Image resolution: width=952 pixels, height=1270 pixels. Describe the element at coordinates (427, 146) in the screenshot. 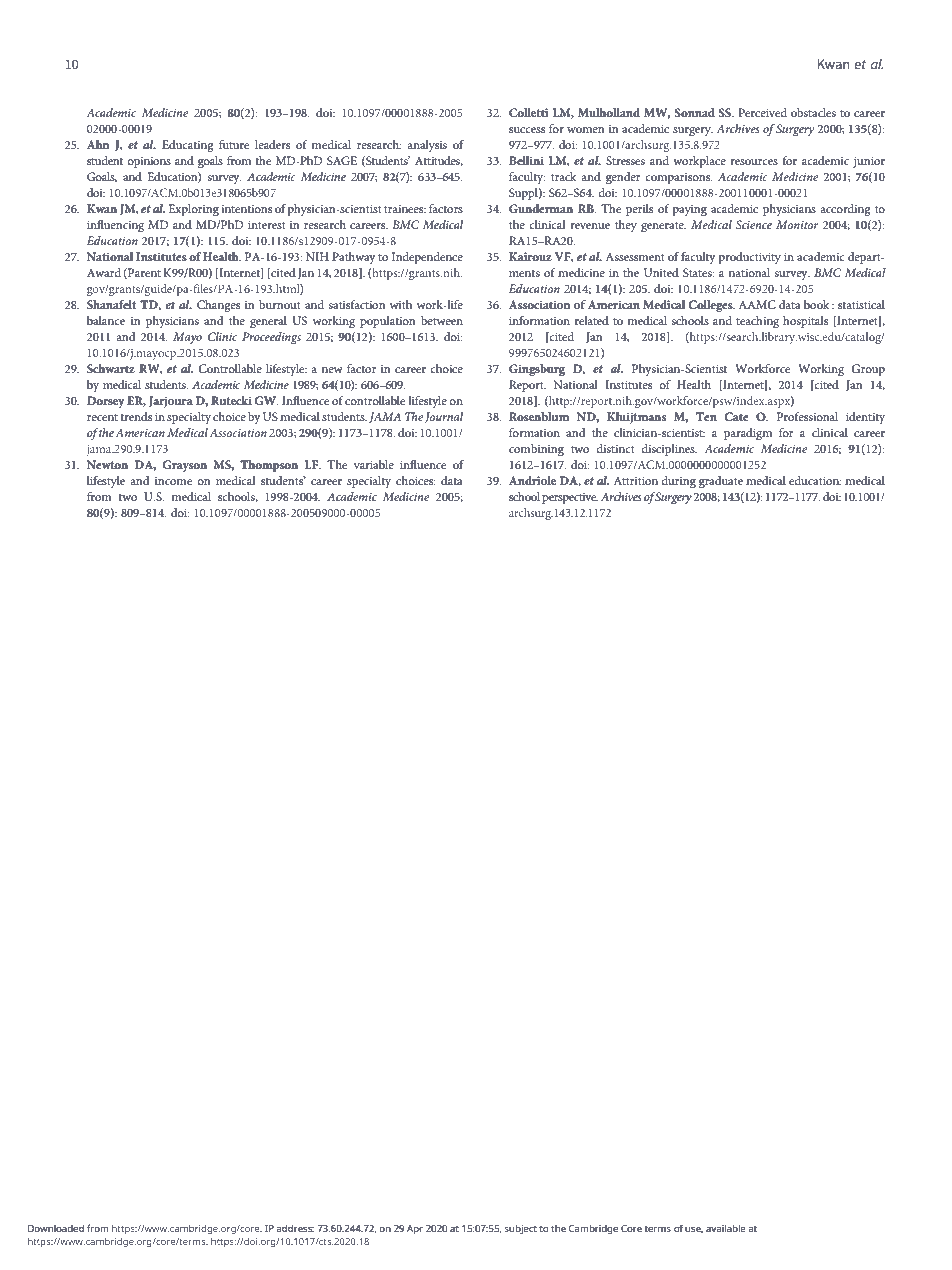

I see `analysis` at that location.
